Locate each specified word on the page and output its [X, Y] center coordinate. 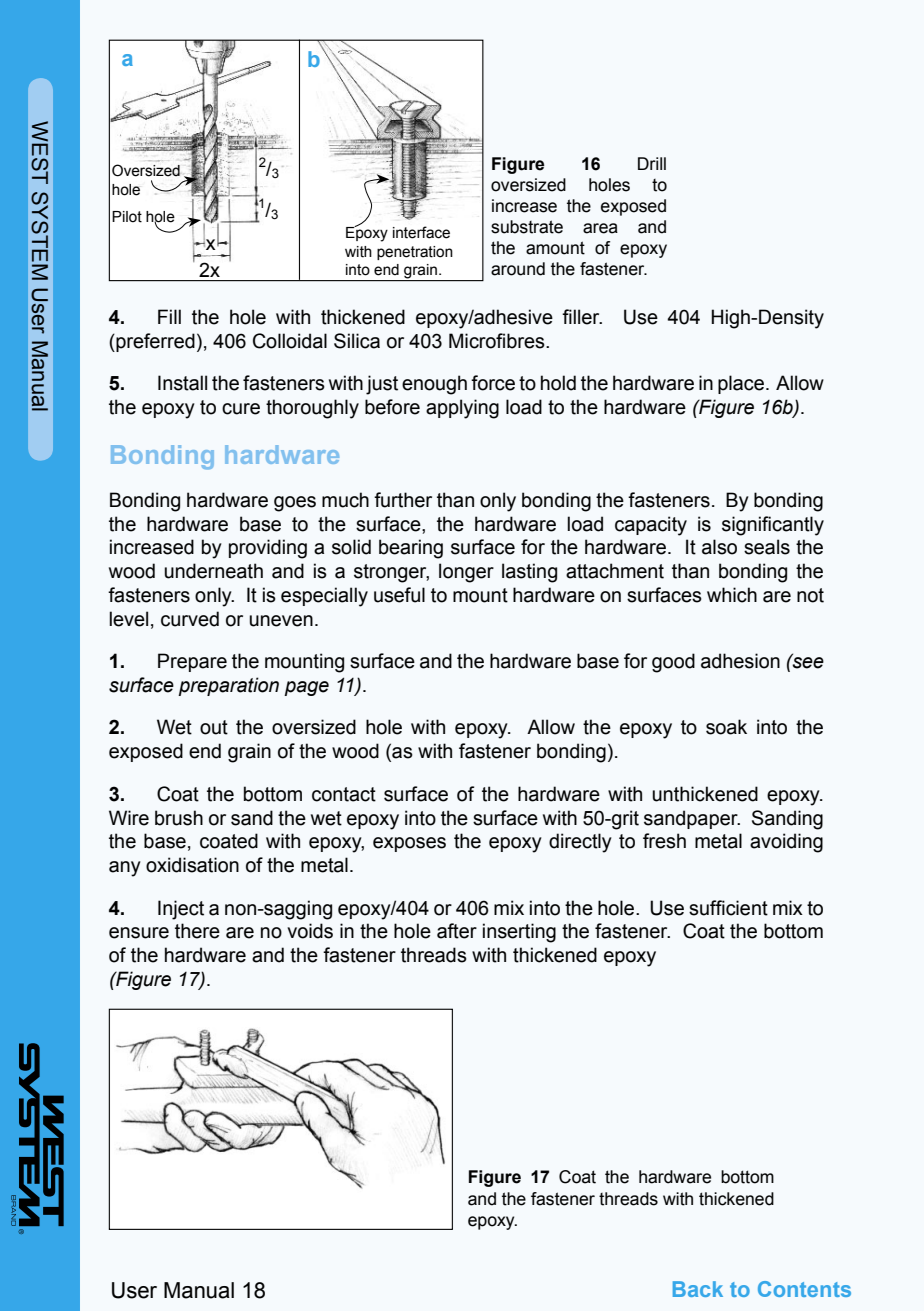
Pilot [127, 217]
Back [698, 1289]
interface [421, 232]
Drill [652, 163]
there [197, 931]
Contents [804, 1289]
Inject [181, 910]
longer [466, 573]
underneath [214, 571]
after [457, 931]
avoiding [786, 843]
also [719, 547]
